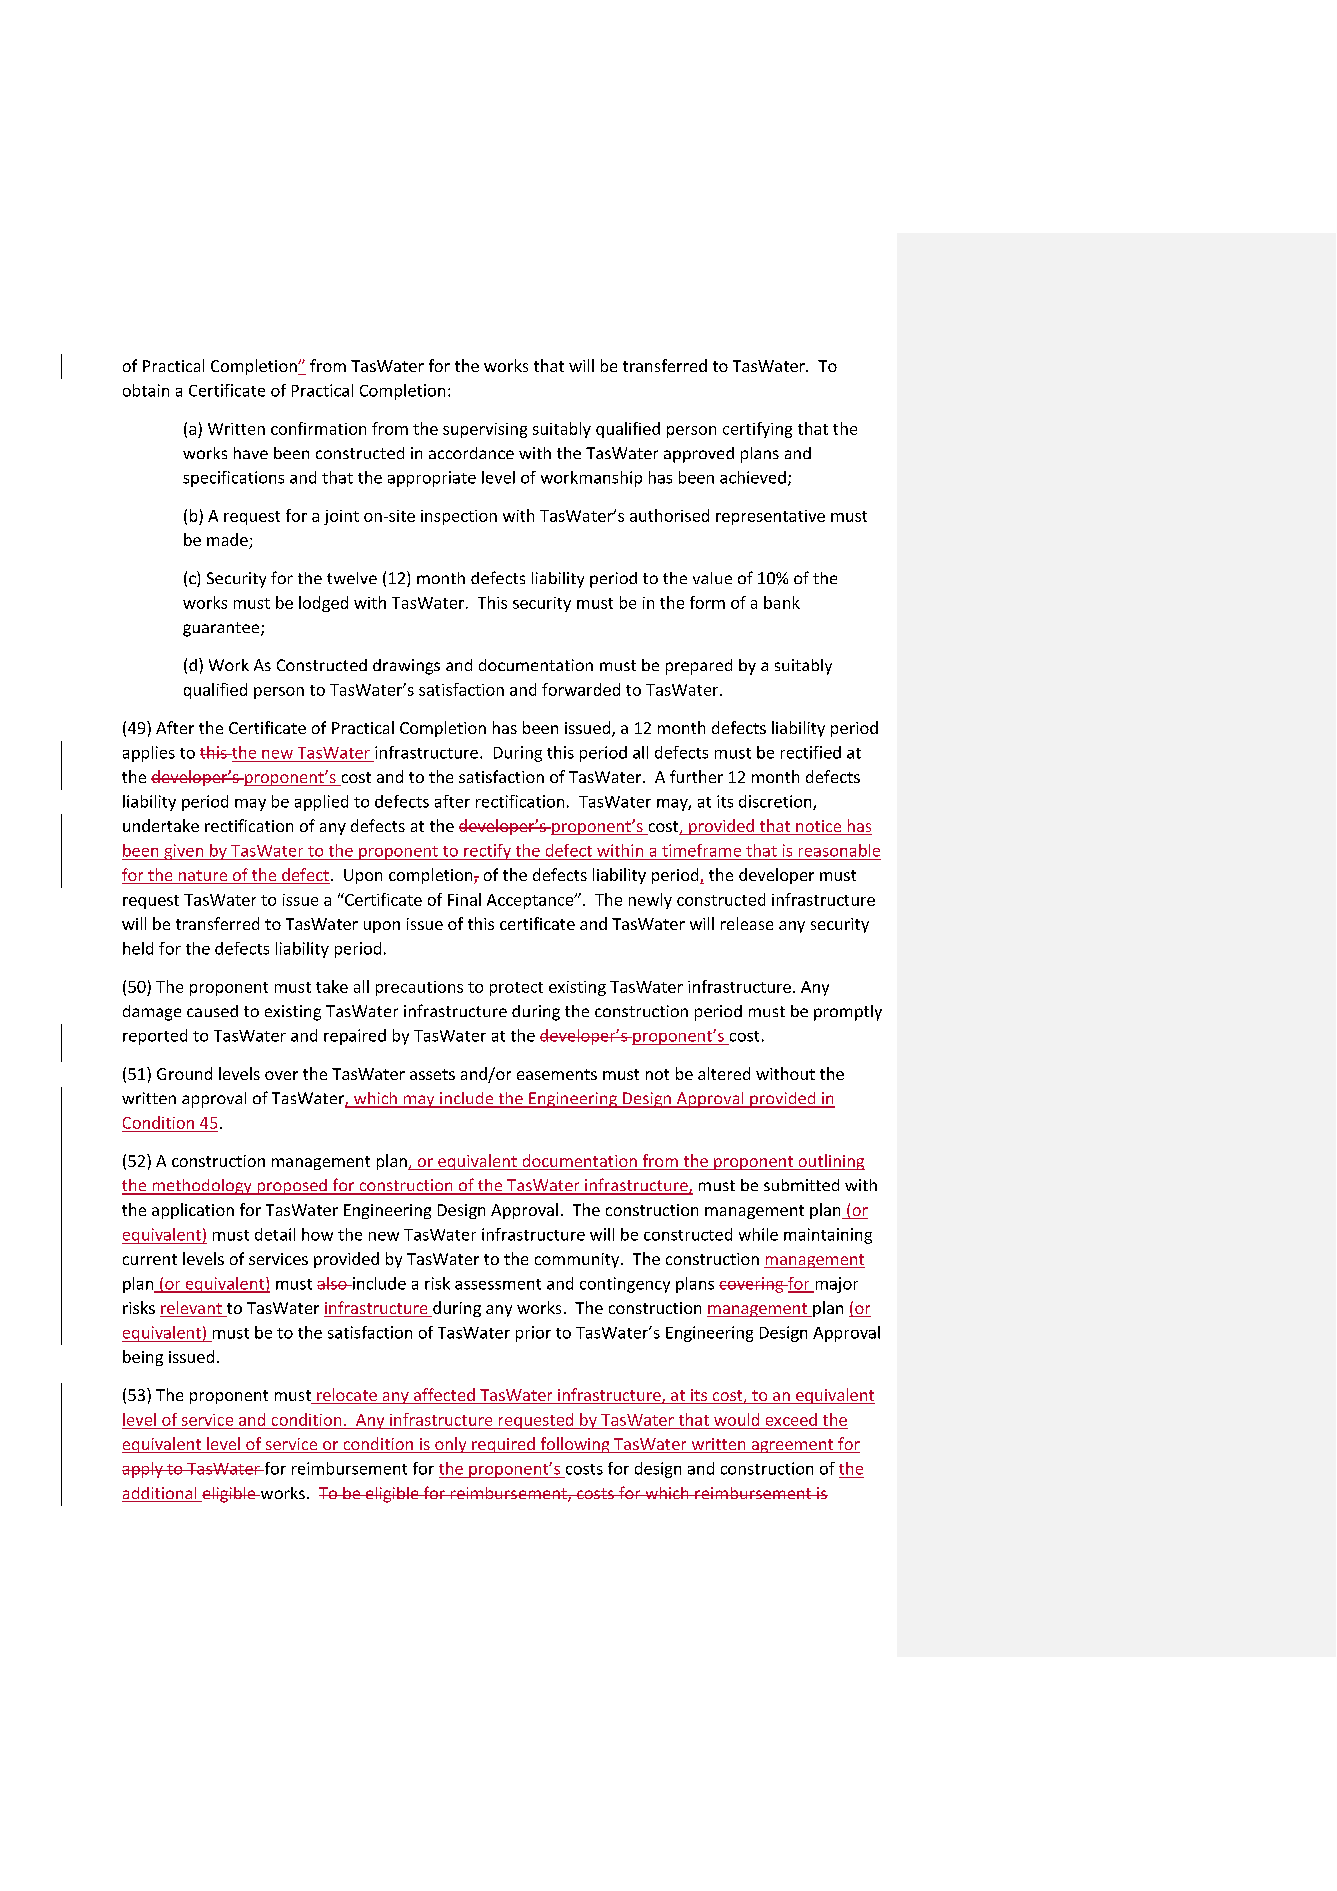  What do you see at coordinates (757, 430) in the screenshot?
I see `certifying` at bounding box center [757, 430].
